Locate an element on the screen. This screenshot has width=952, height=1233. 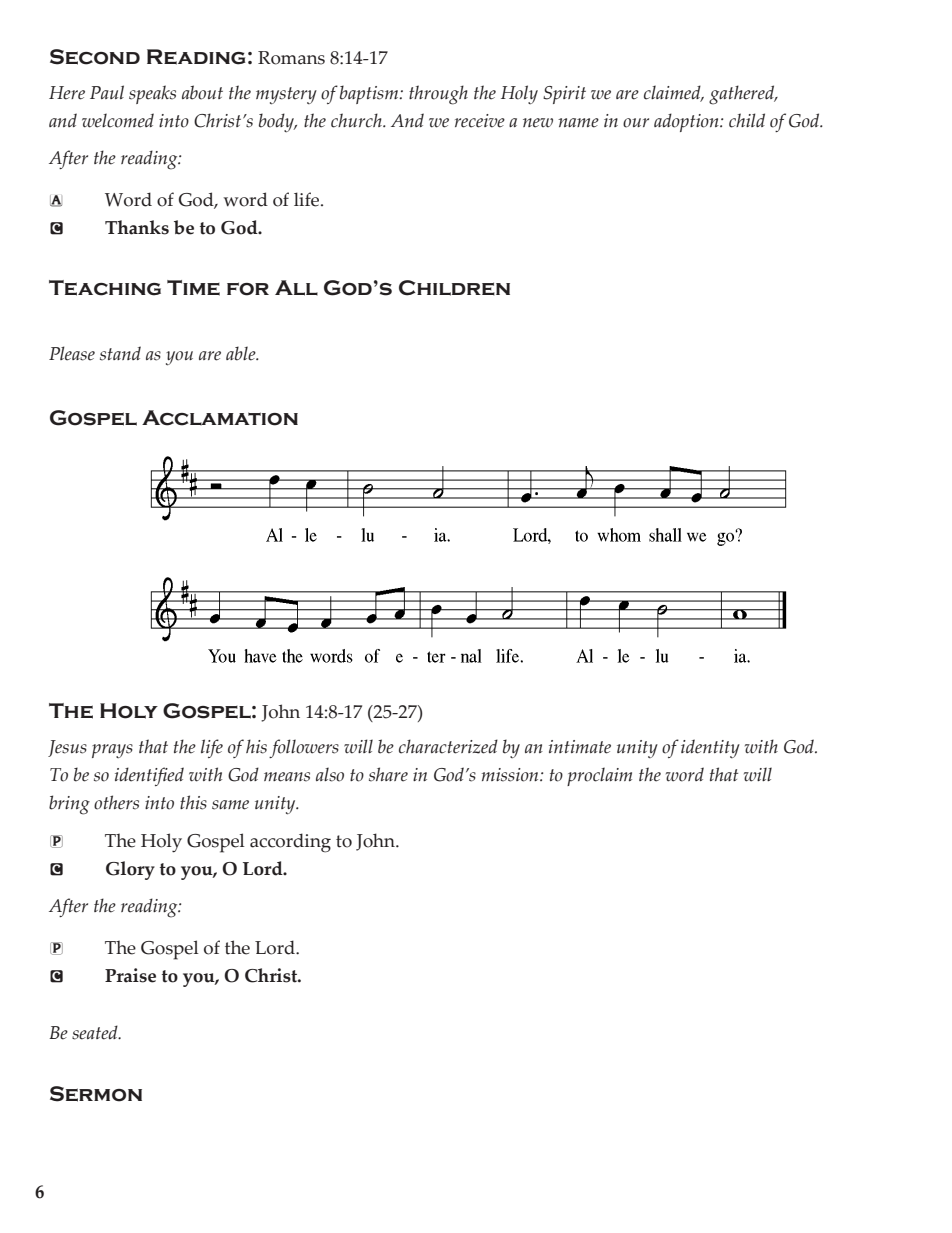
intimate is located at coordinates (580, 747).
